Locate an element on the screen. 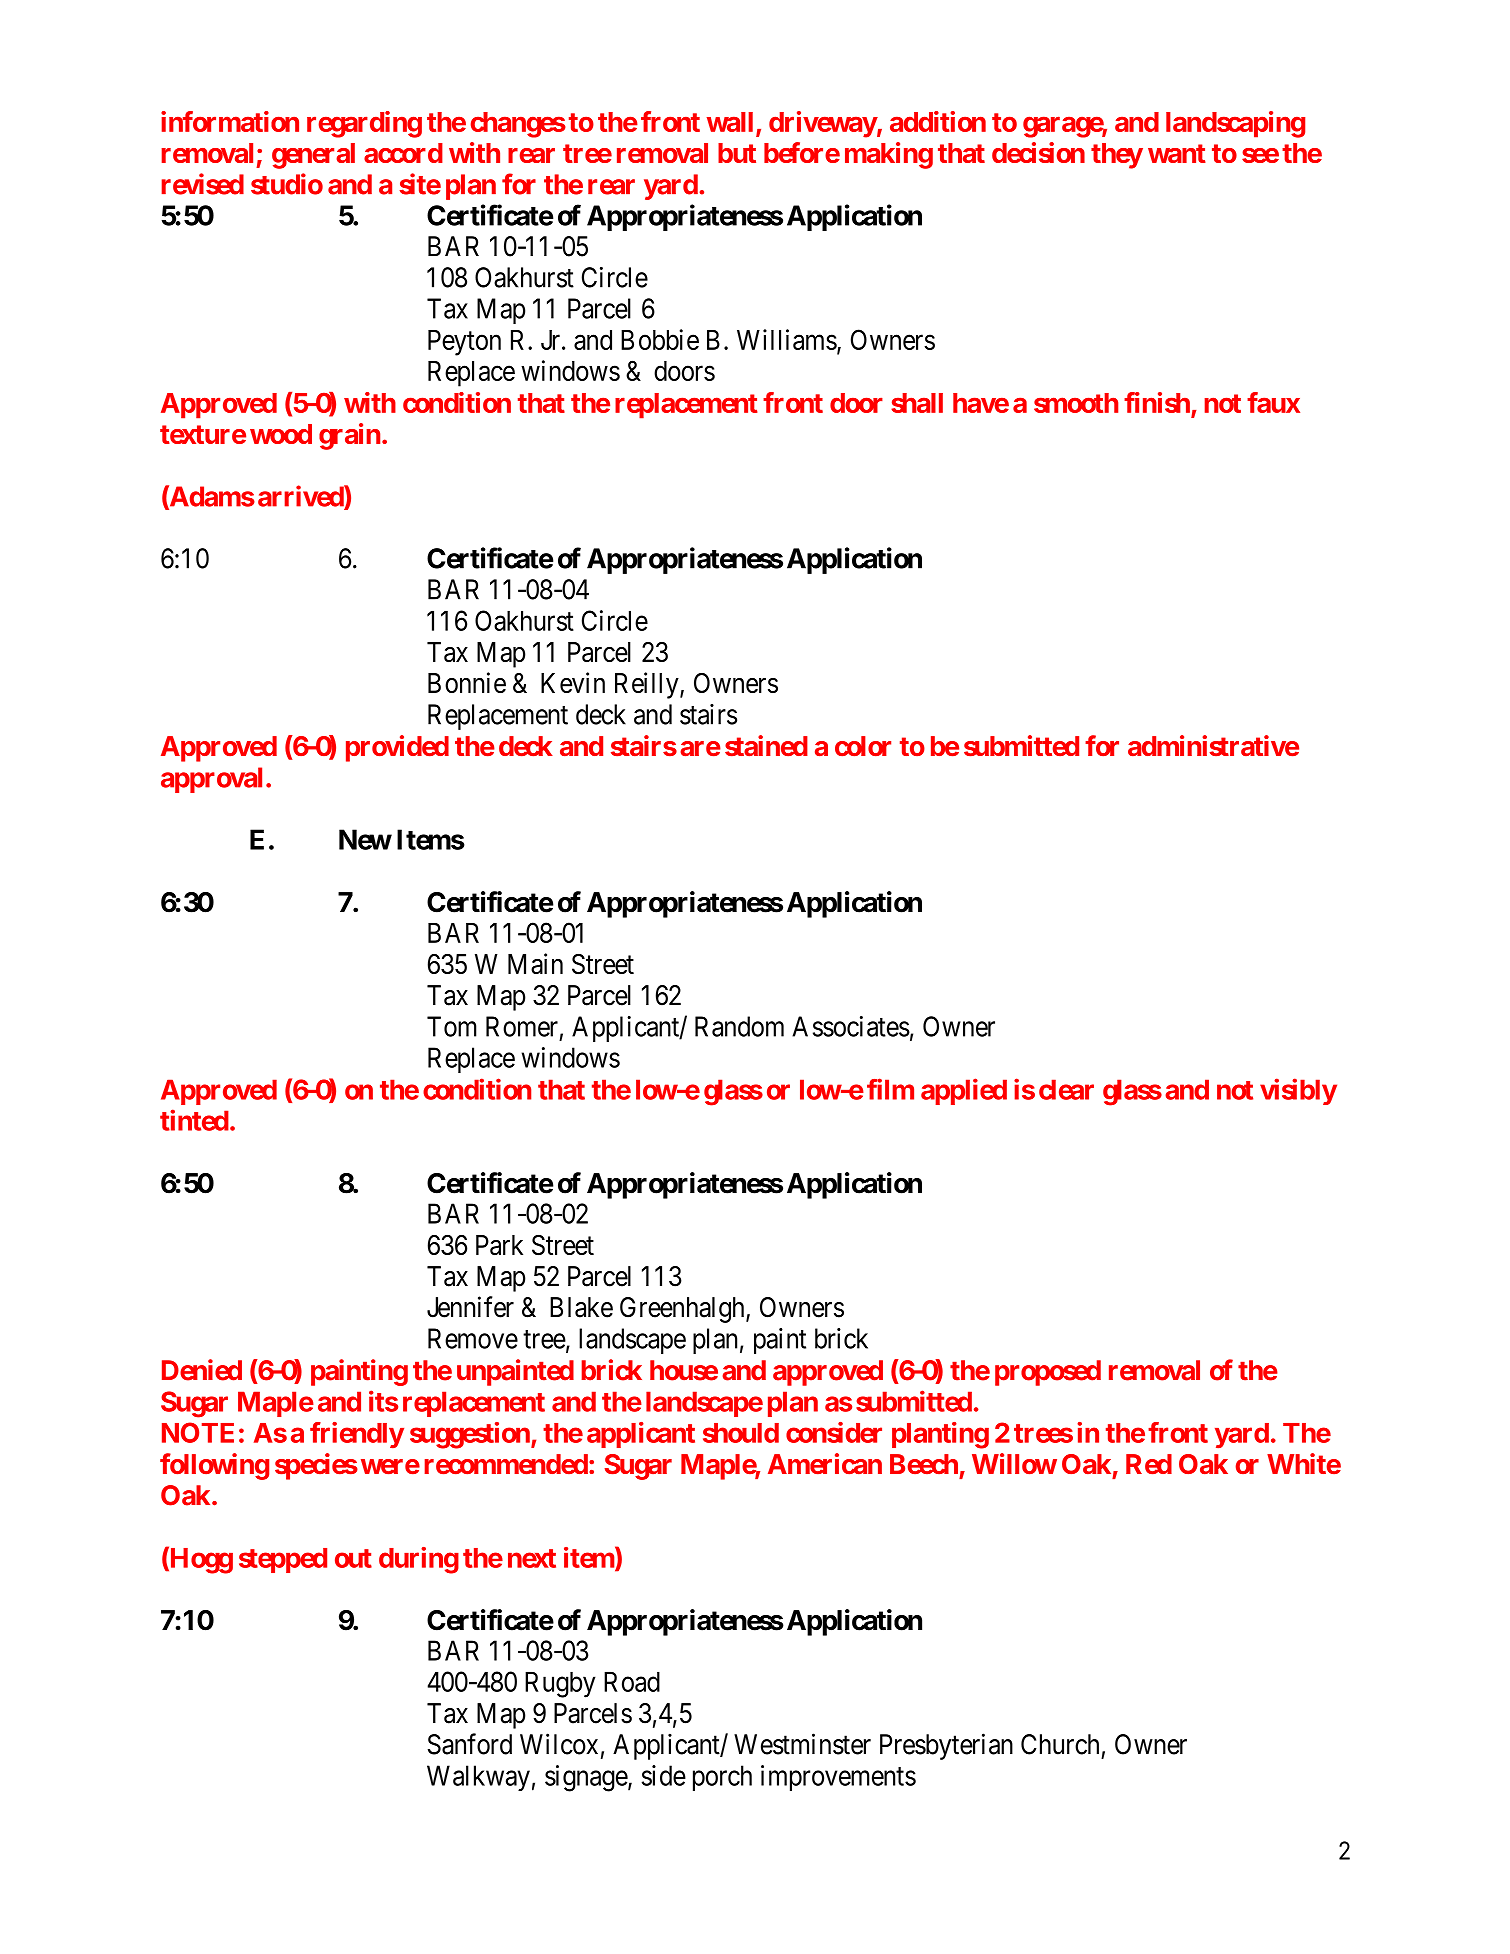  Sanford is located at coordinates (470, 1744).
